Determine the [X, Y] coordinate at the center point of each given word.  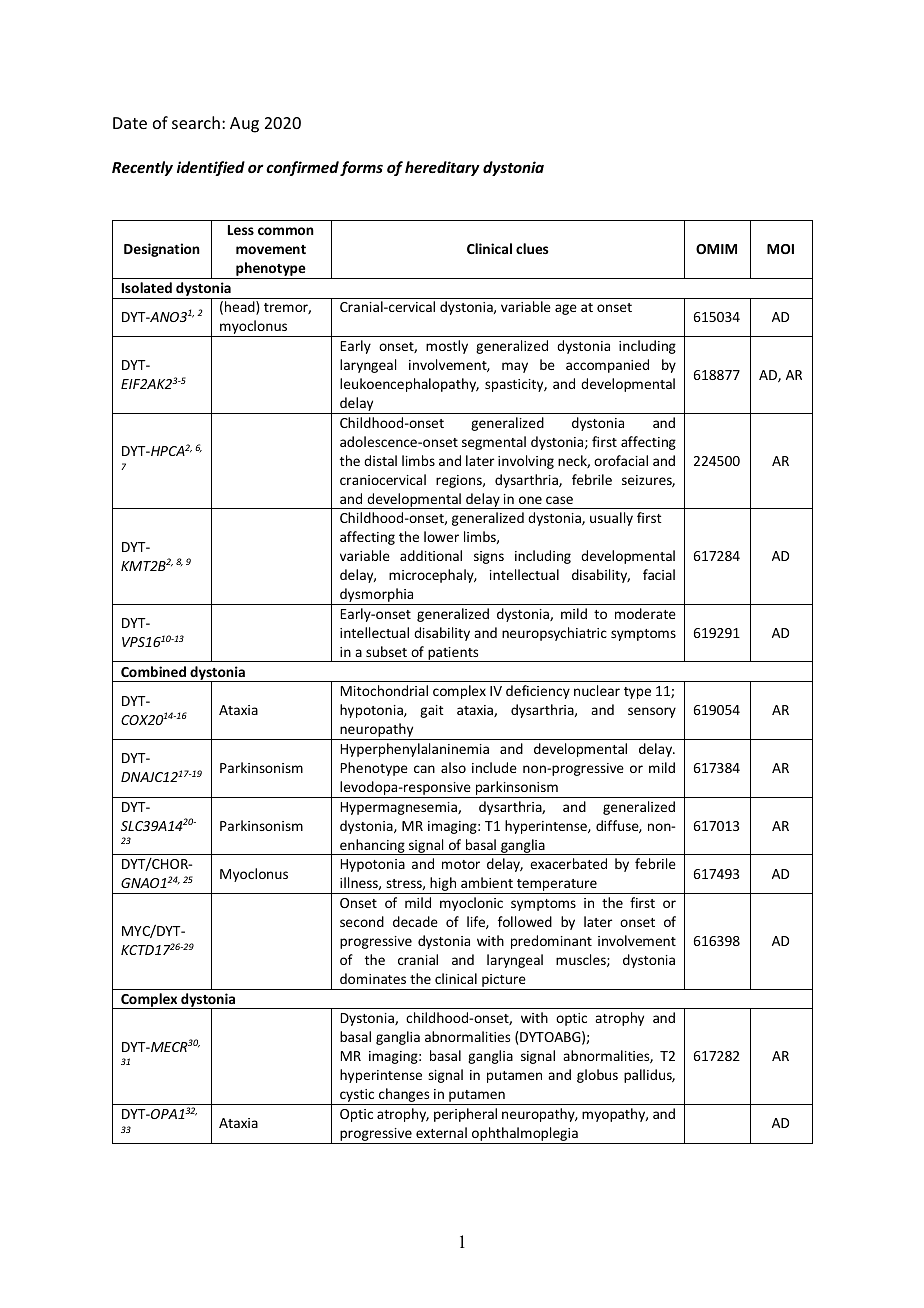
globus [597, 1076]
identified [211, 168]
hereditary [442, 168]
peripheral [465, 1115]
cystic [357, 1097]
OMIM [716, 249]
